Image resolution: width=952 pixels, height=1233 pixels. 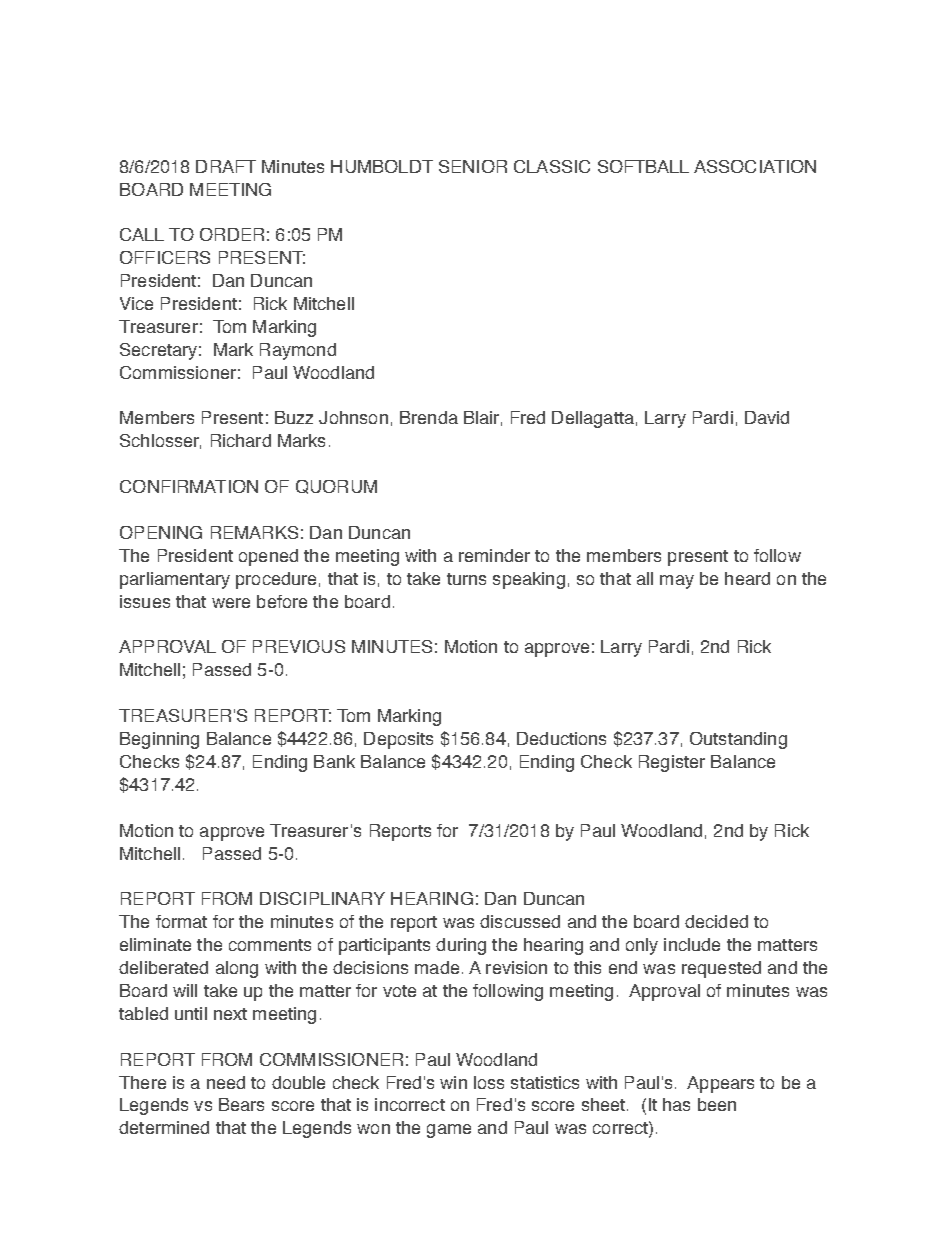 I want to click on SENIOR, so click(x=473, y=166).
